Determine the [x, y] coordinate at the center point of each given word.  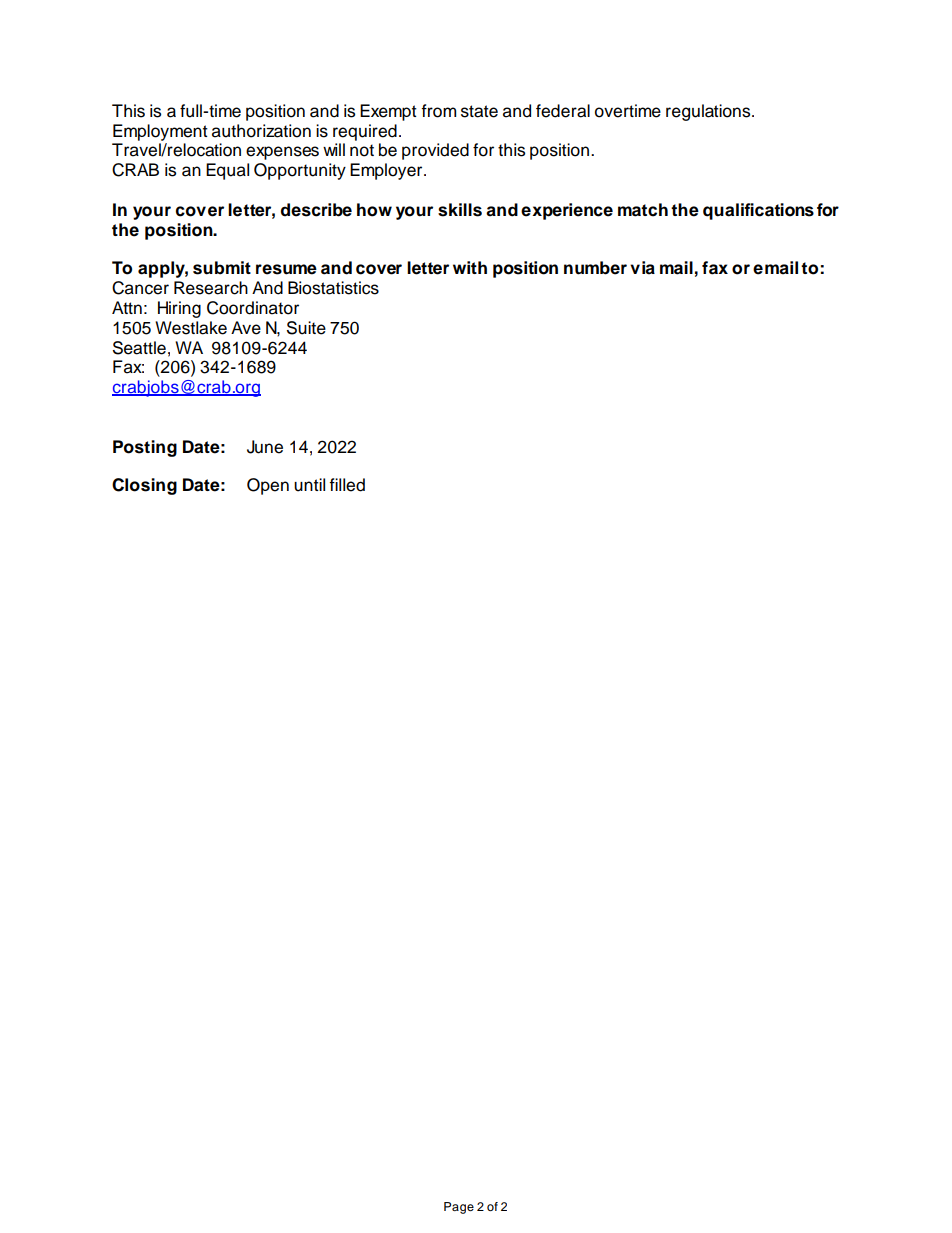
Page [459, 1208]
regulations [709, 112]
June [265, 447]
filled [347, 485]
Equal [227, 171]
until [309, 485]
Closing [144, 486]
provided [435, 151]
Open [268, 486]
